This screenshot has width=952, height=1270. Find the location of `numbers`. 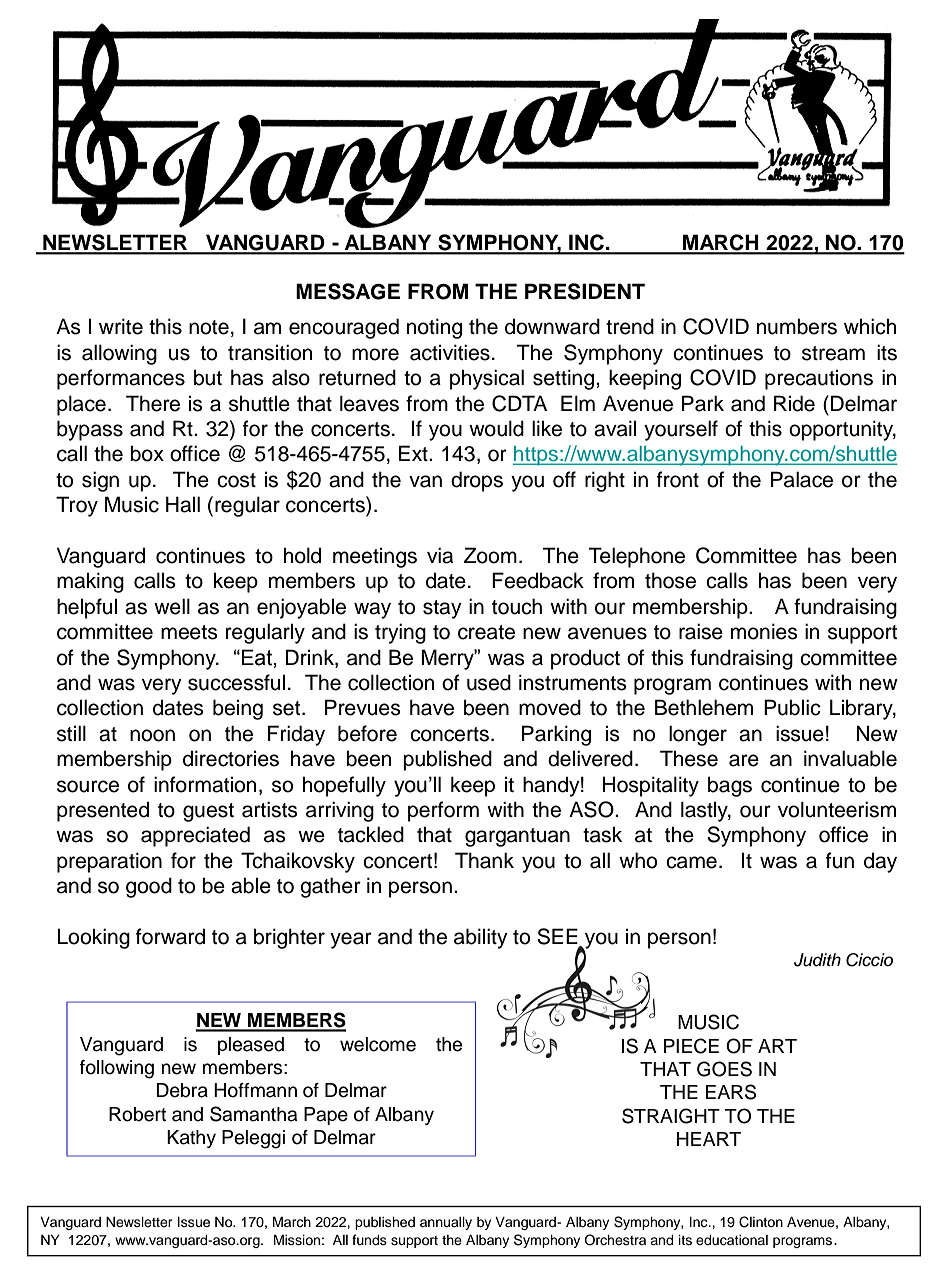

numbers is located at coordinates (797, 326).
